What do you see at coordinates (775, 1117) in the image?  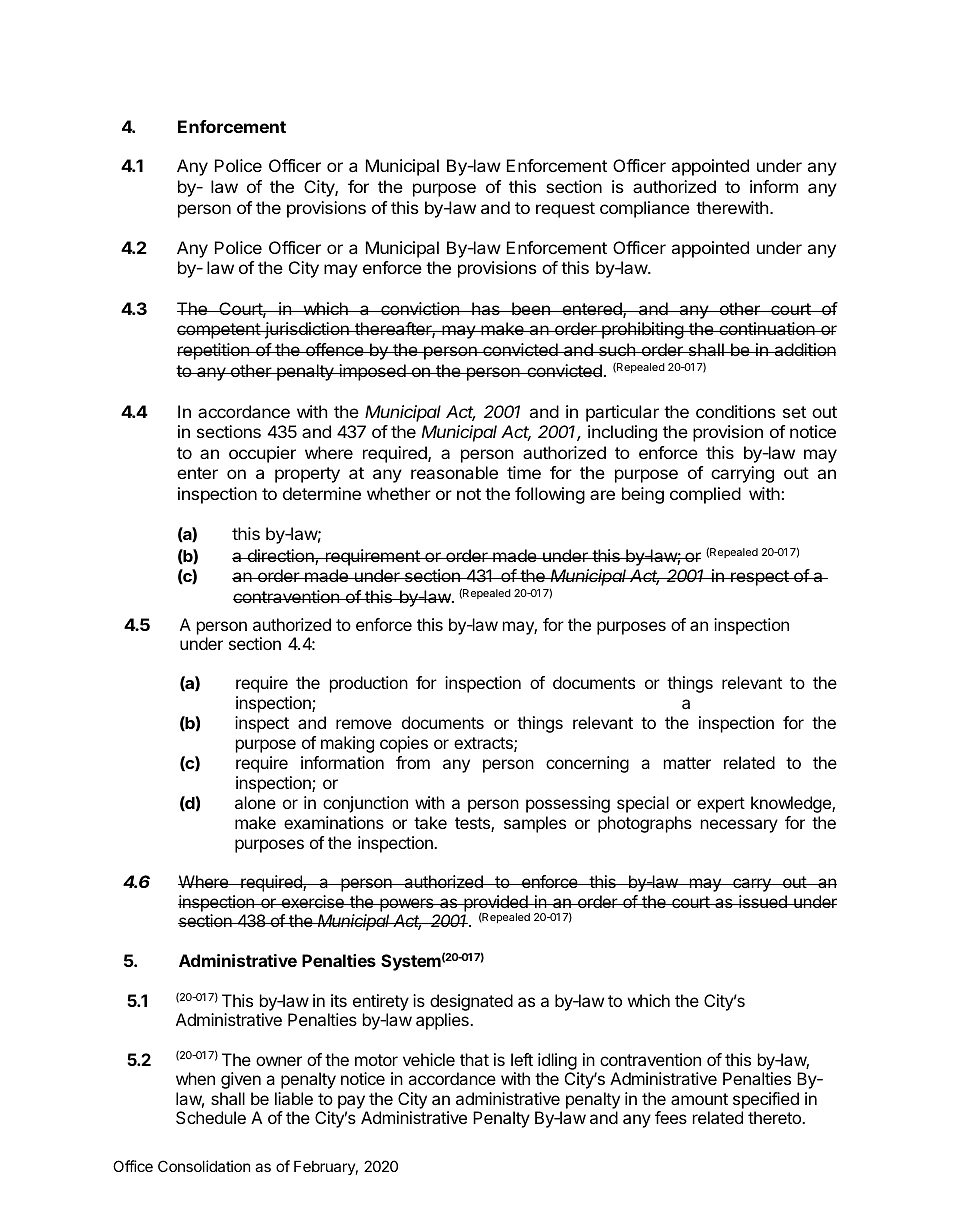 I see `thereto` at bounding box center [775, 1117].
